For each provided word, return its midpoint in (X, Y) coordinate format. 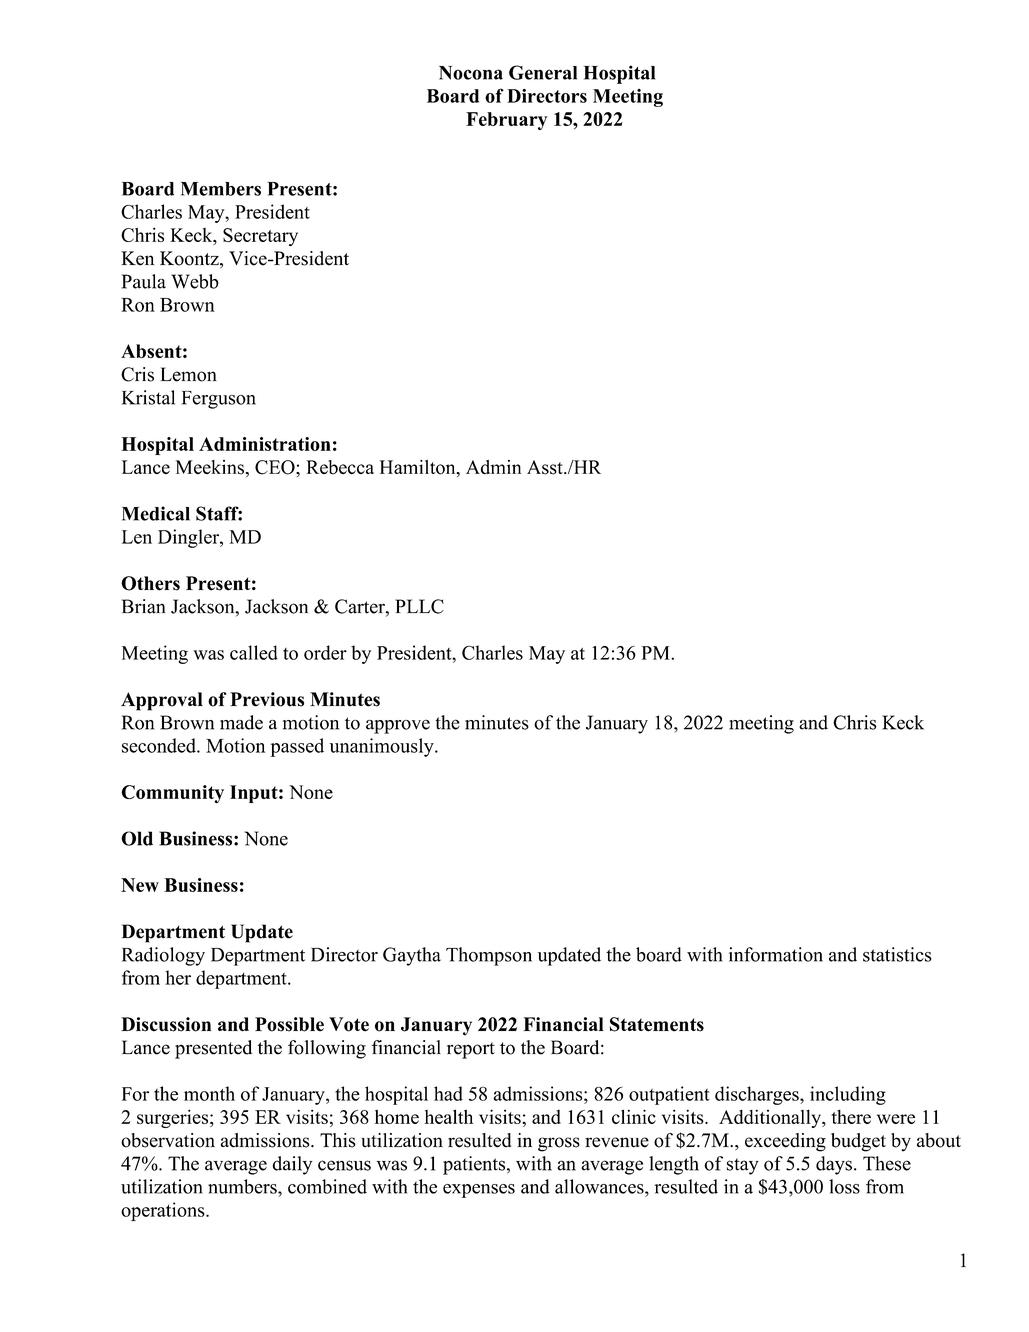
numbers (243, 1186)
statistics (897, 954)
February (506, 121)
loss (844, 1186)
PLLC (419, 606)
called (254, 652)
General (543, 72)
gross (559, 1144)
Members (221, 189)
